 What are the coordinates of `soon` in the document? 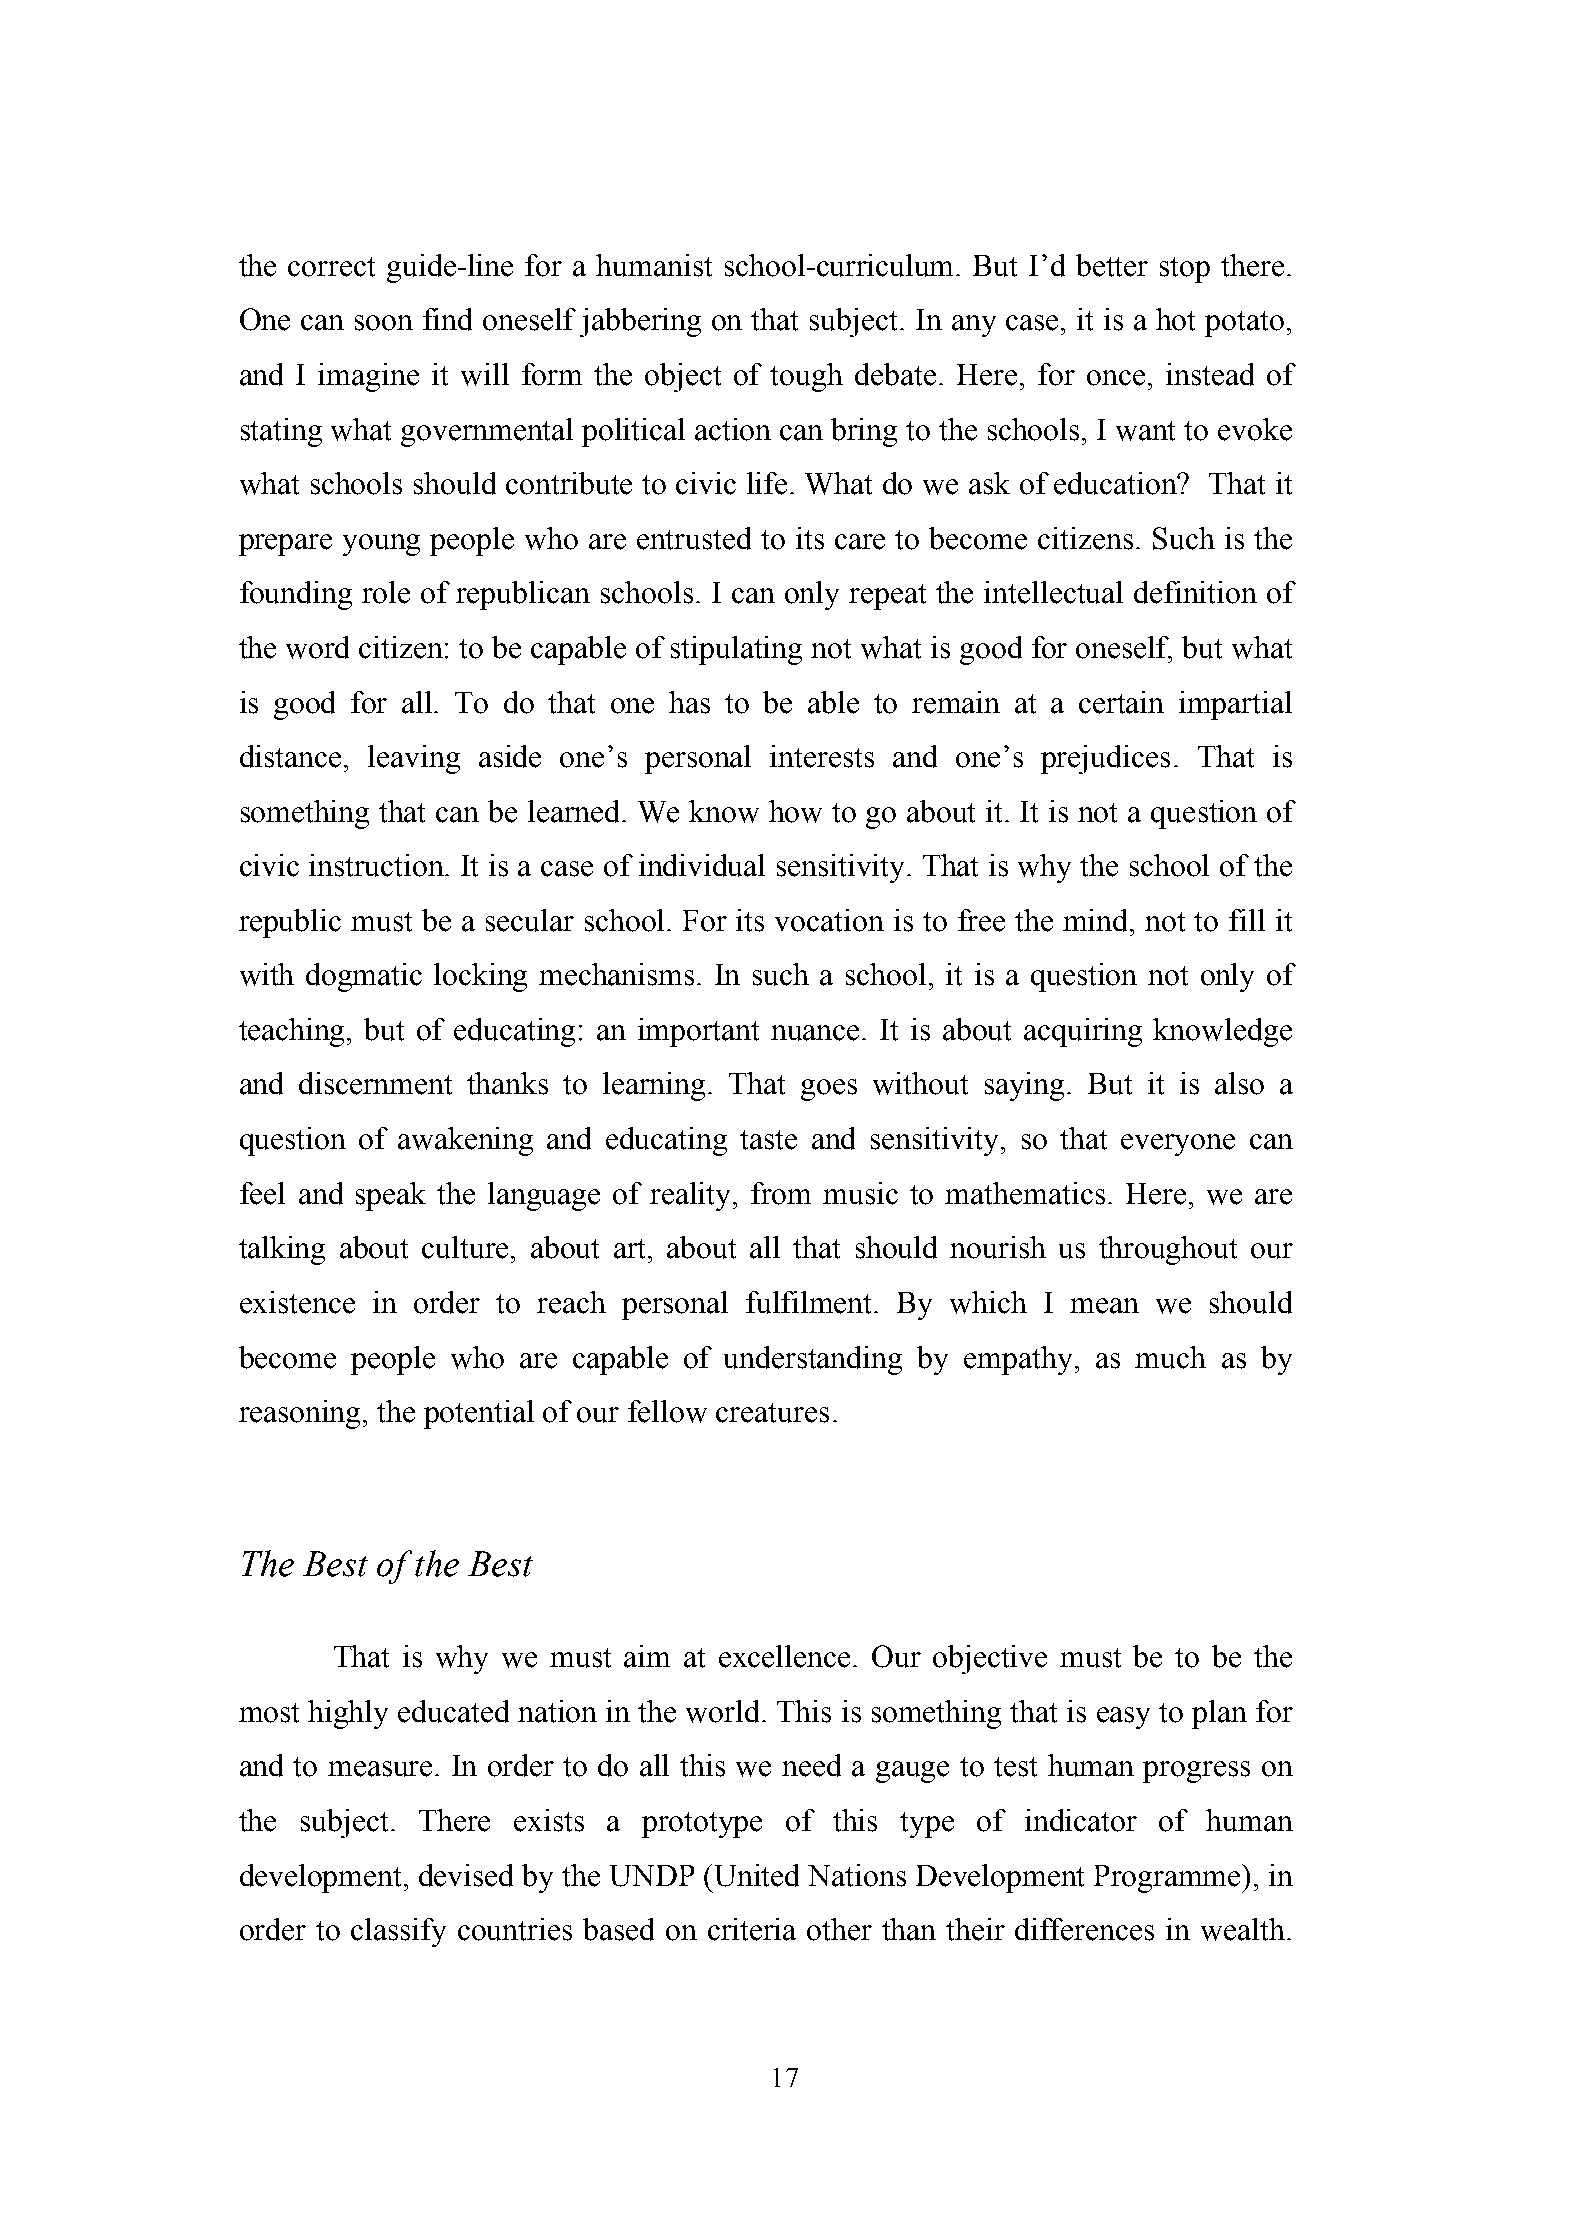 It's located at (384, 323).
